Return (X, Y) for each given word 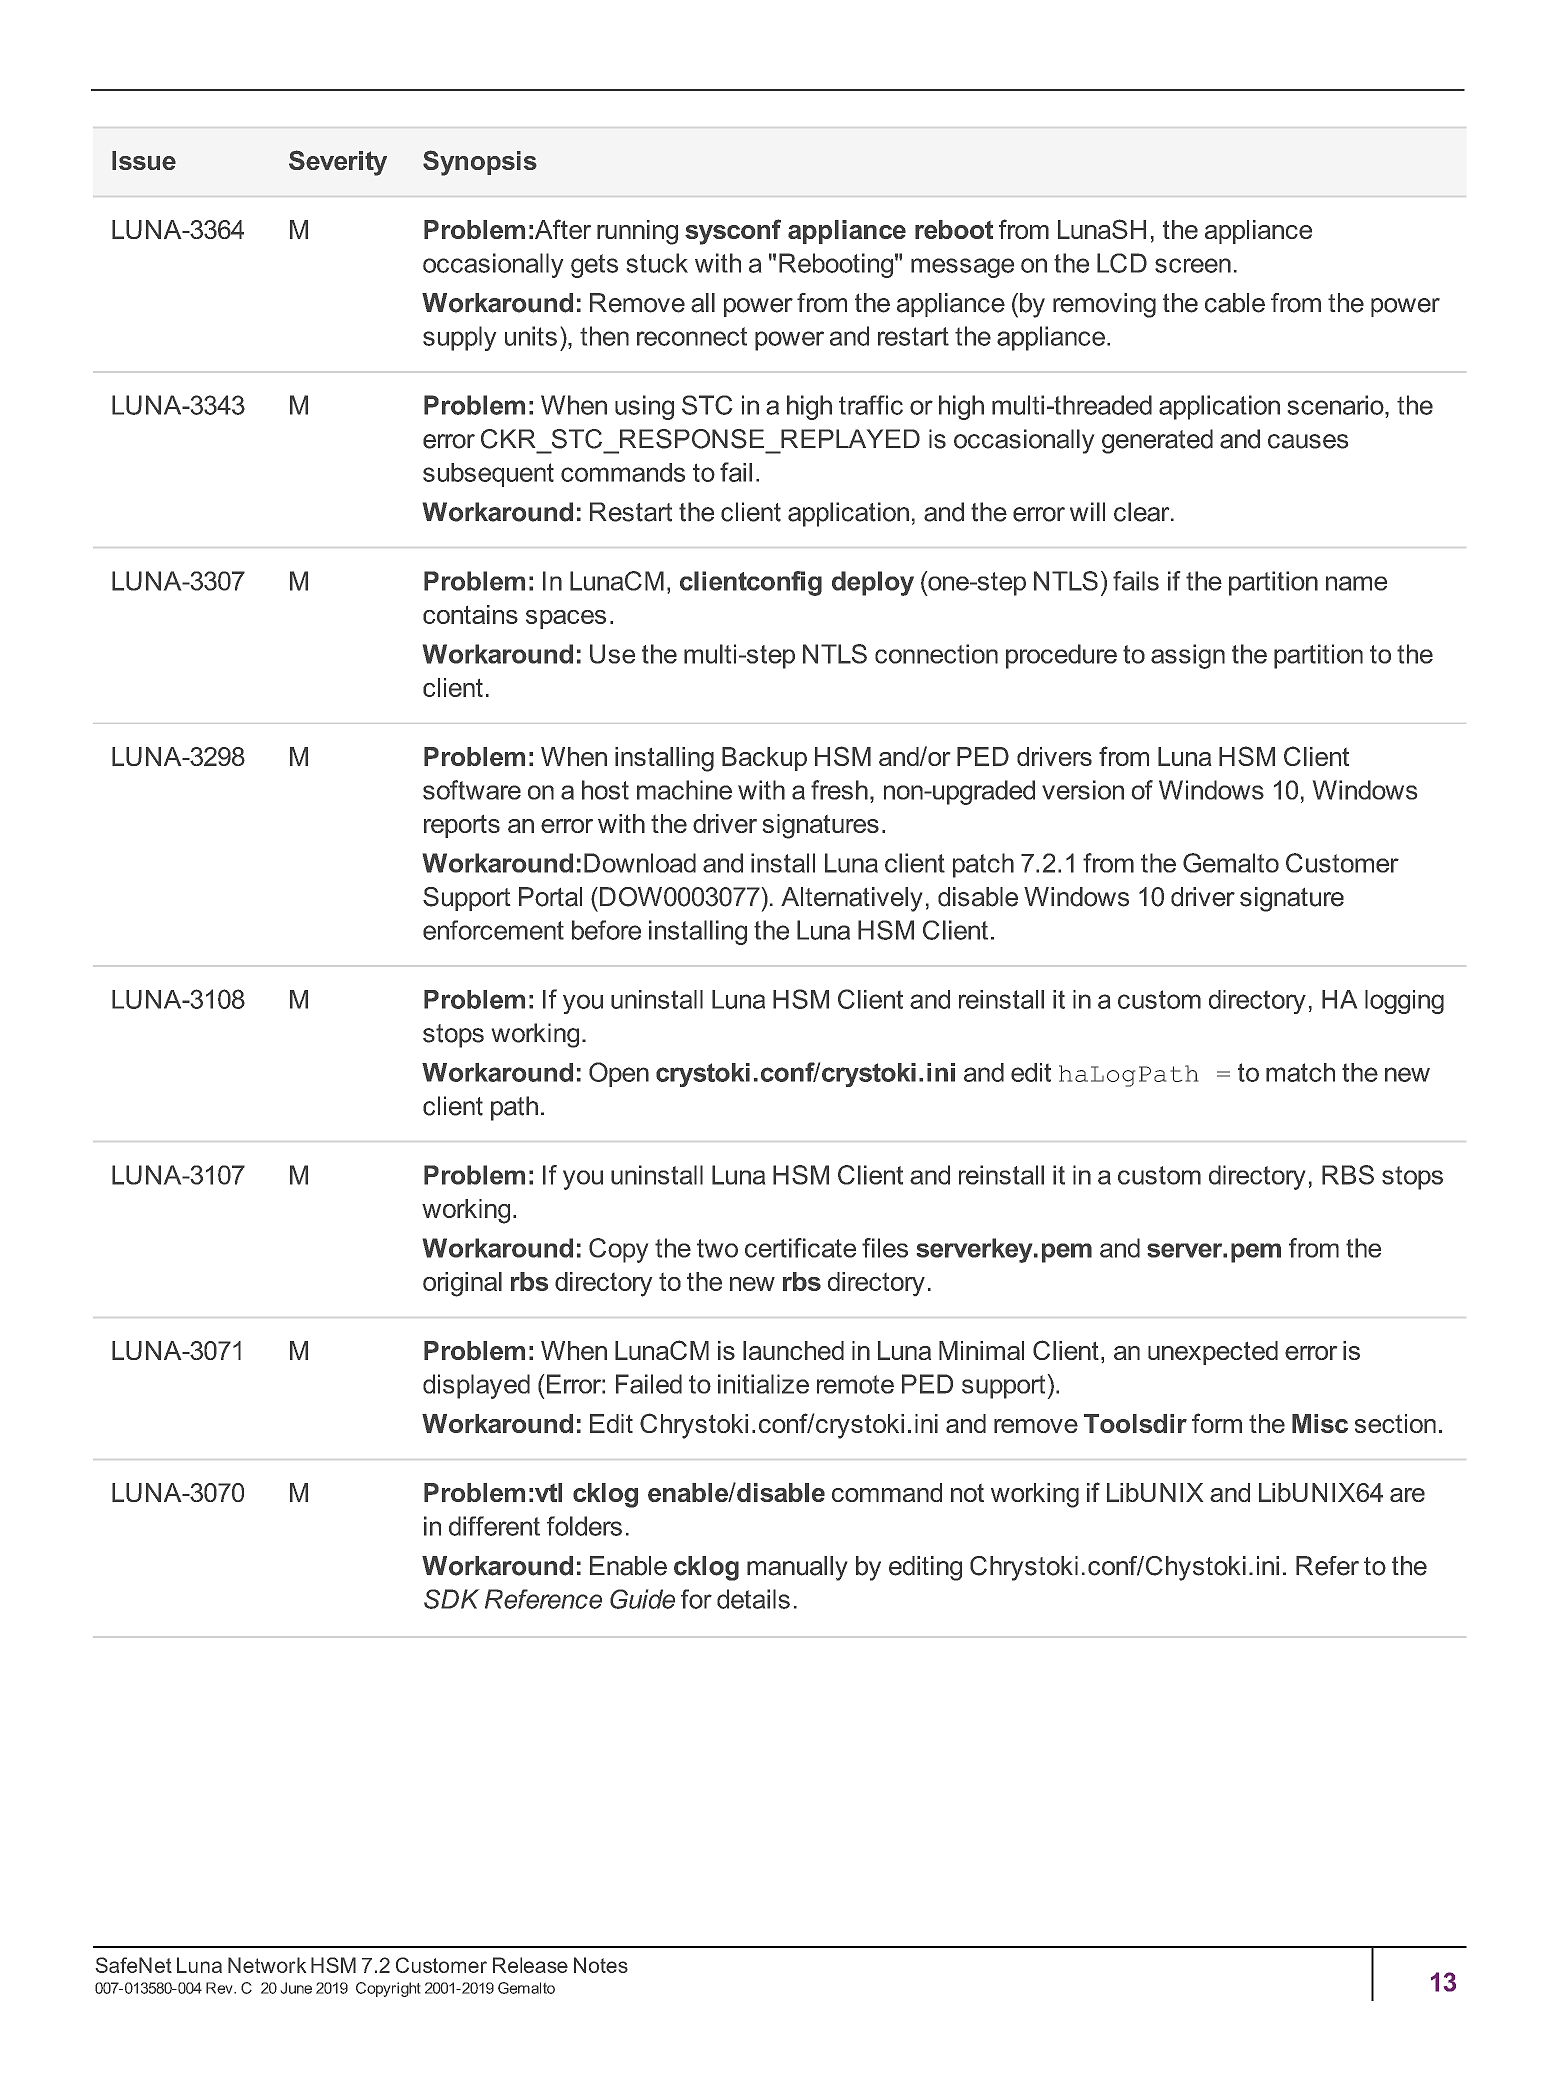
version (1083, 790)
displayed (476, 1386)
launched (793, 1350)
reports (462, 826)
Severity (338, 163)
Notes (601, 1965)
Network (267, 1965)
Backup (764, 759)
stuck (657, 263)
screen (1193, 265)
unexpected (1213, 1353)
